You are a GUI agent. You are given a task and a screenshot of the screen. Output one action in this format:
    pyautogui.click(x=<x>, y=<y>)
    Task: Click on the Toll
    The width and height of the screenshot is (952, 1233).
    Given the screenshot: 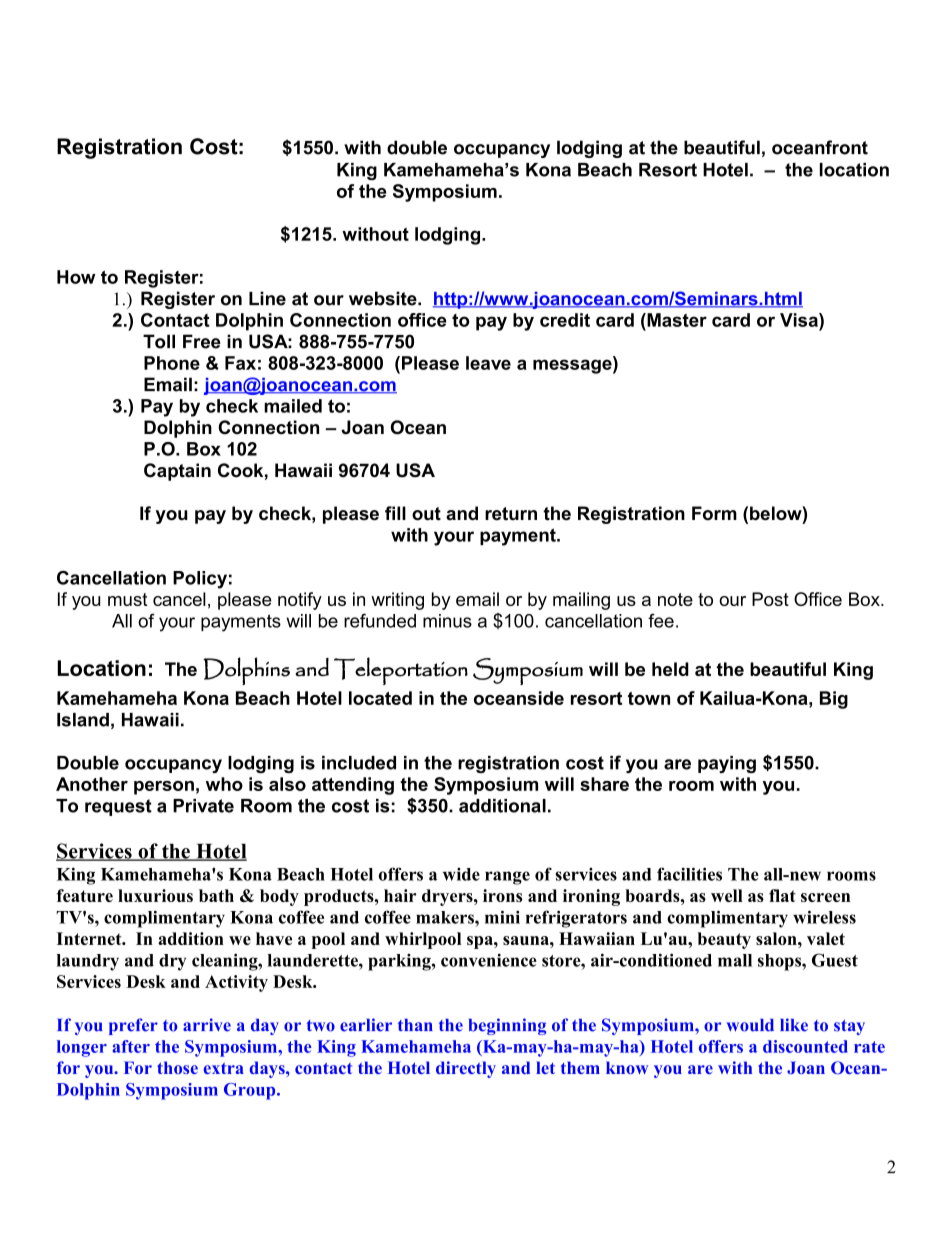 What is the action you would take?
    pyautogui.click(x=159, y=341)
